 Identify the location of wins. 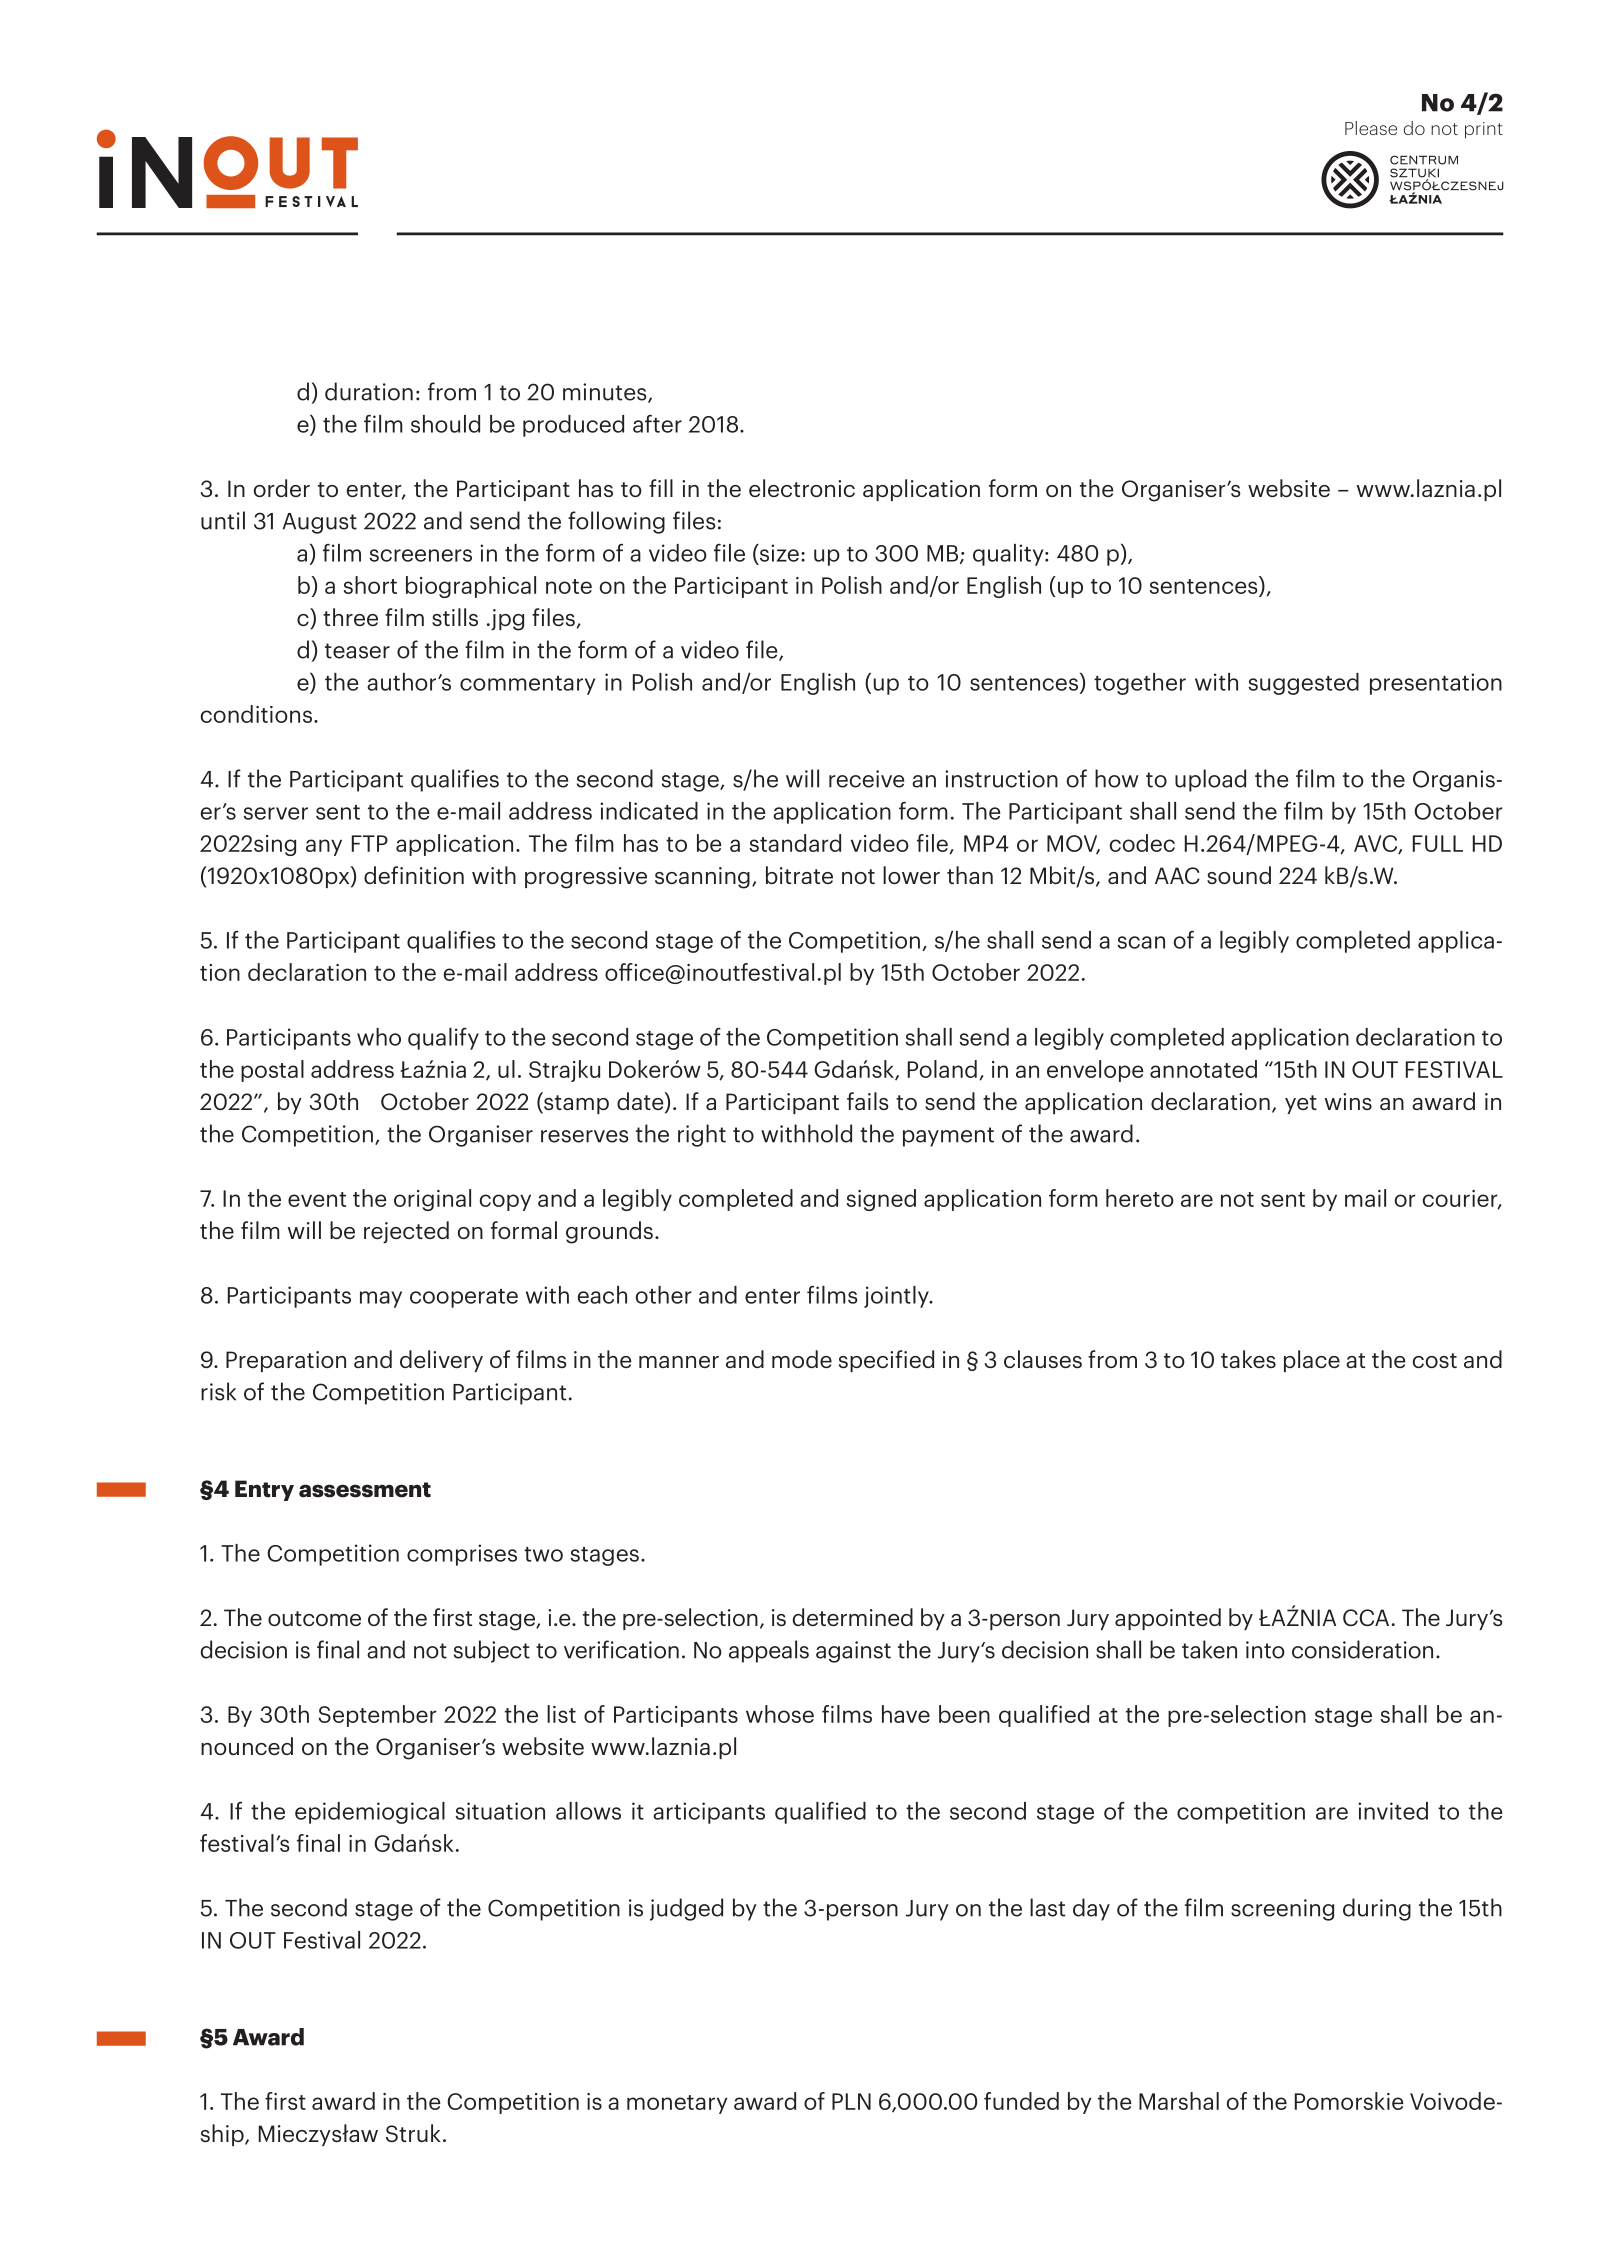
(1348, 1101).
